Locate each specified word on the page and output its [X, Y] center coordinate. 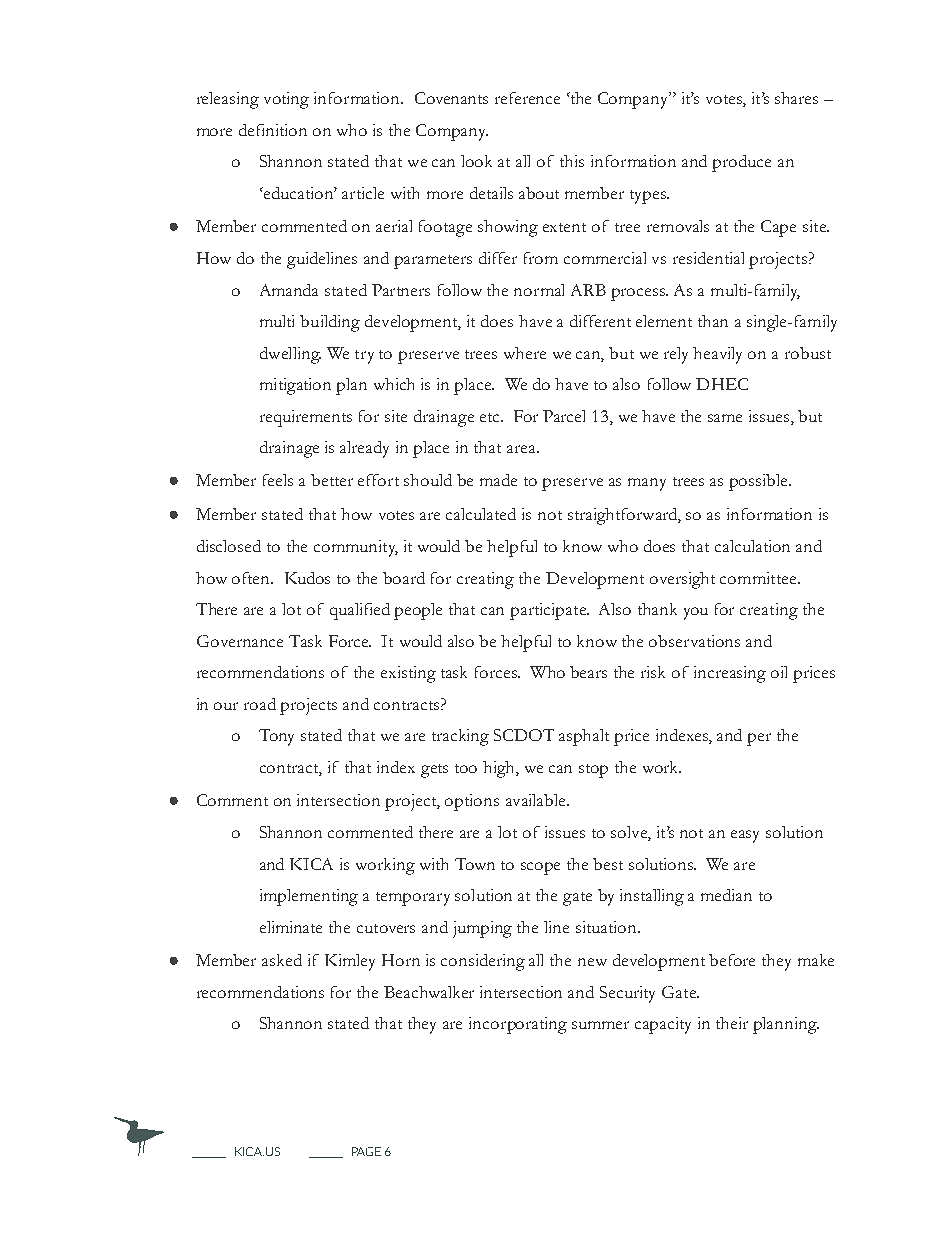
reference [527, 98]
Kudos [307, 578]
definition [273, 130]
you [696, 613]
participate [549, 611]
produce [741, 163]
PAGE [366, 1151]
